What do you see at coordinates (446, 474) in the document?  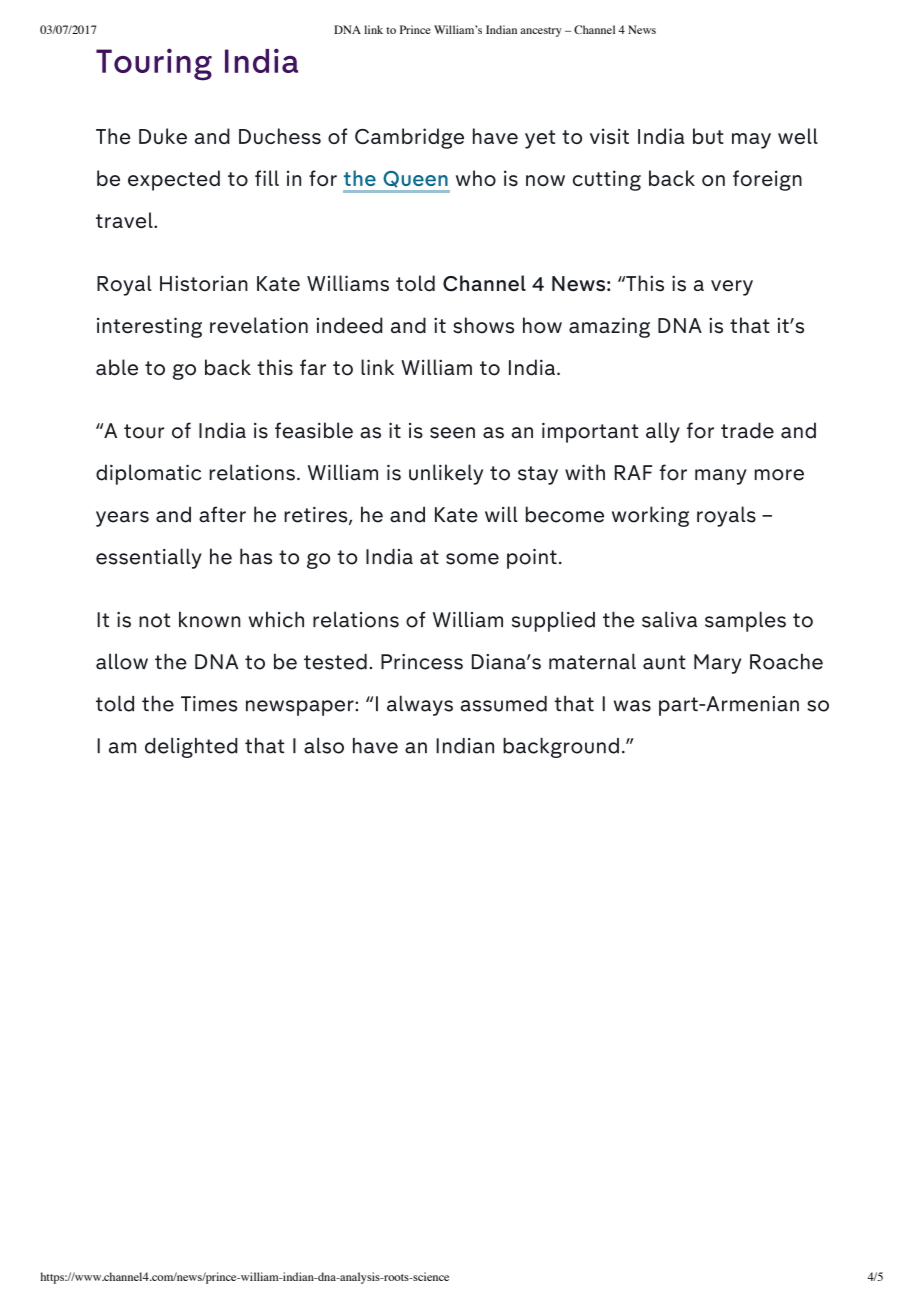 I see `unlikely` at bounding box center [446, 474].
